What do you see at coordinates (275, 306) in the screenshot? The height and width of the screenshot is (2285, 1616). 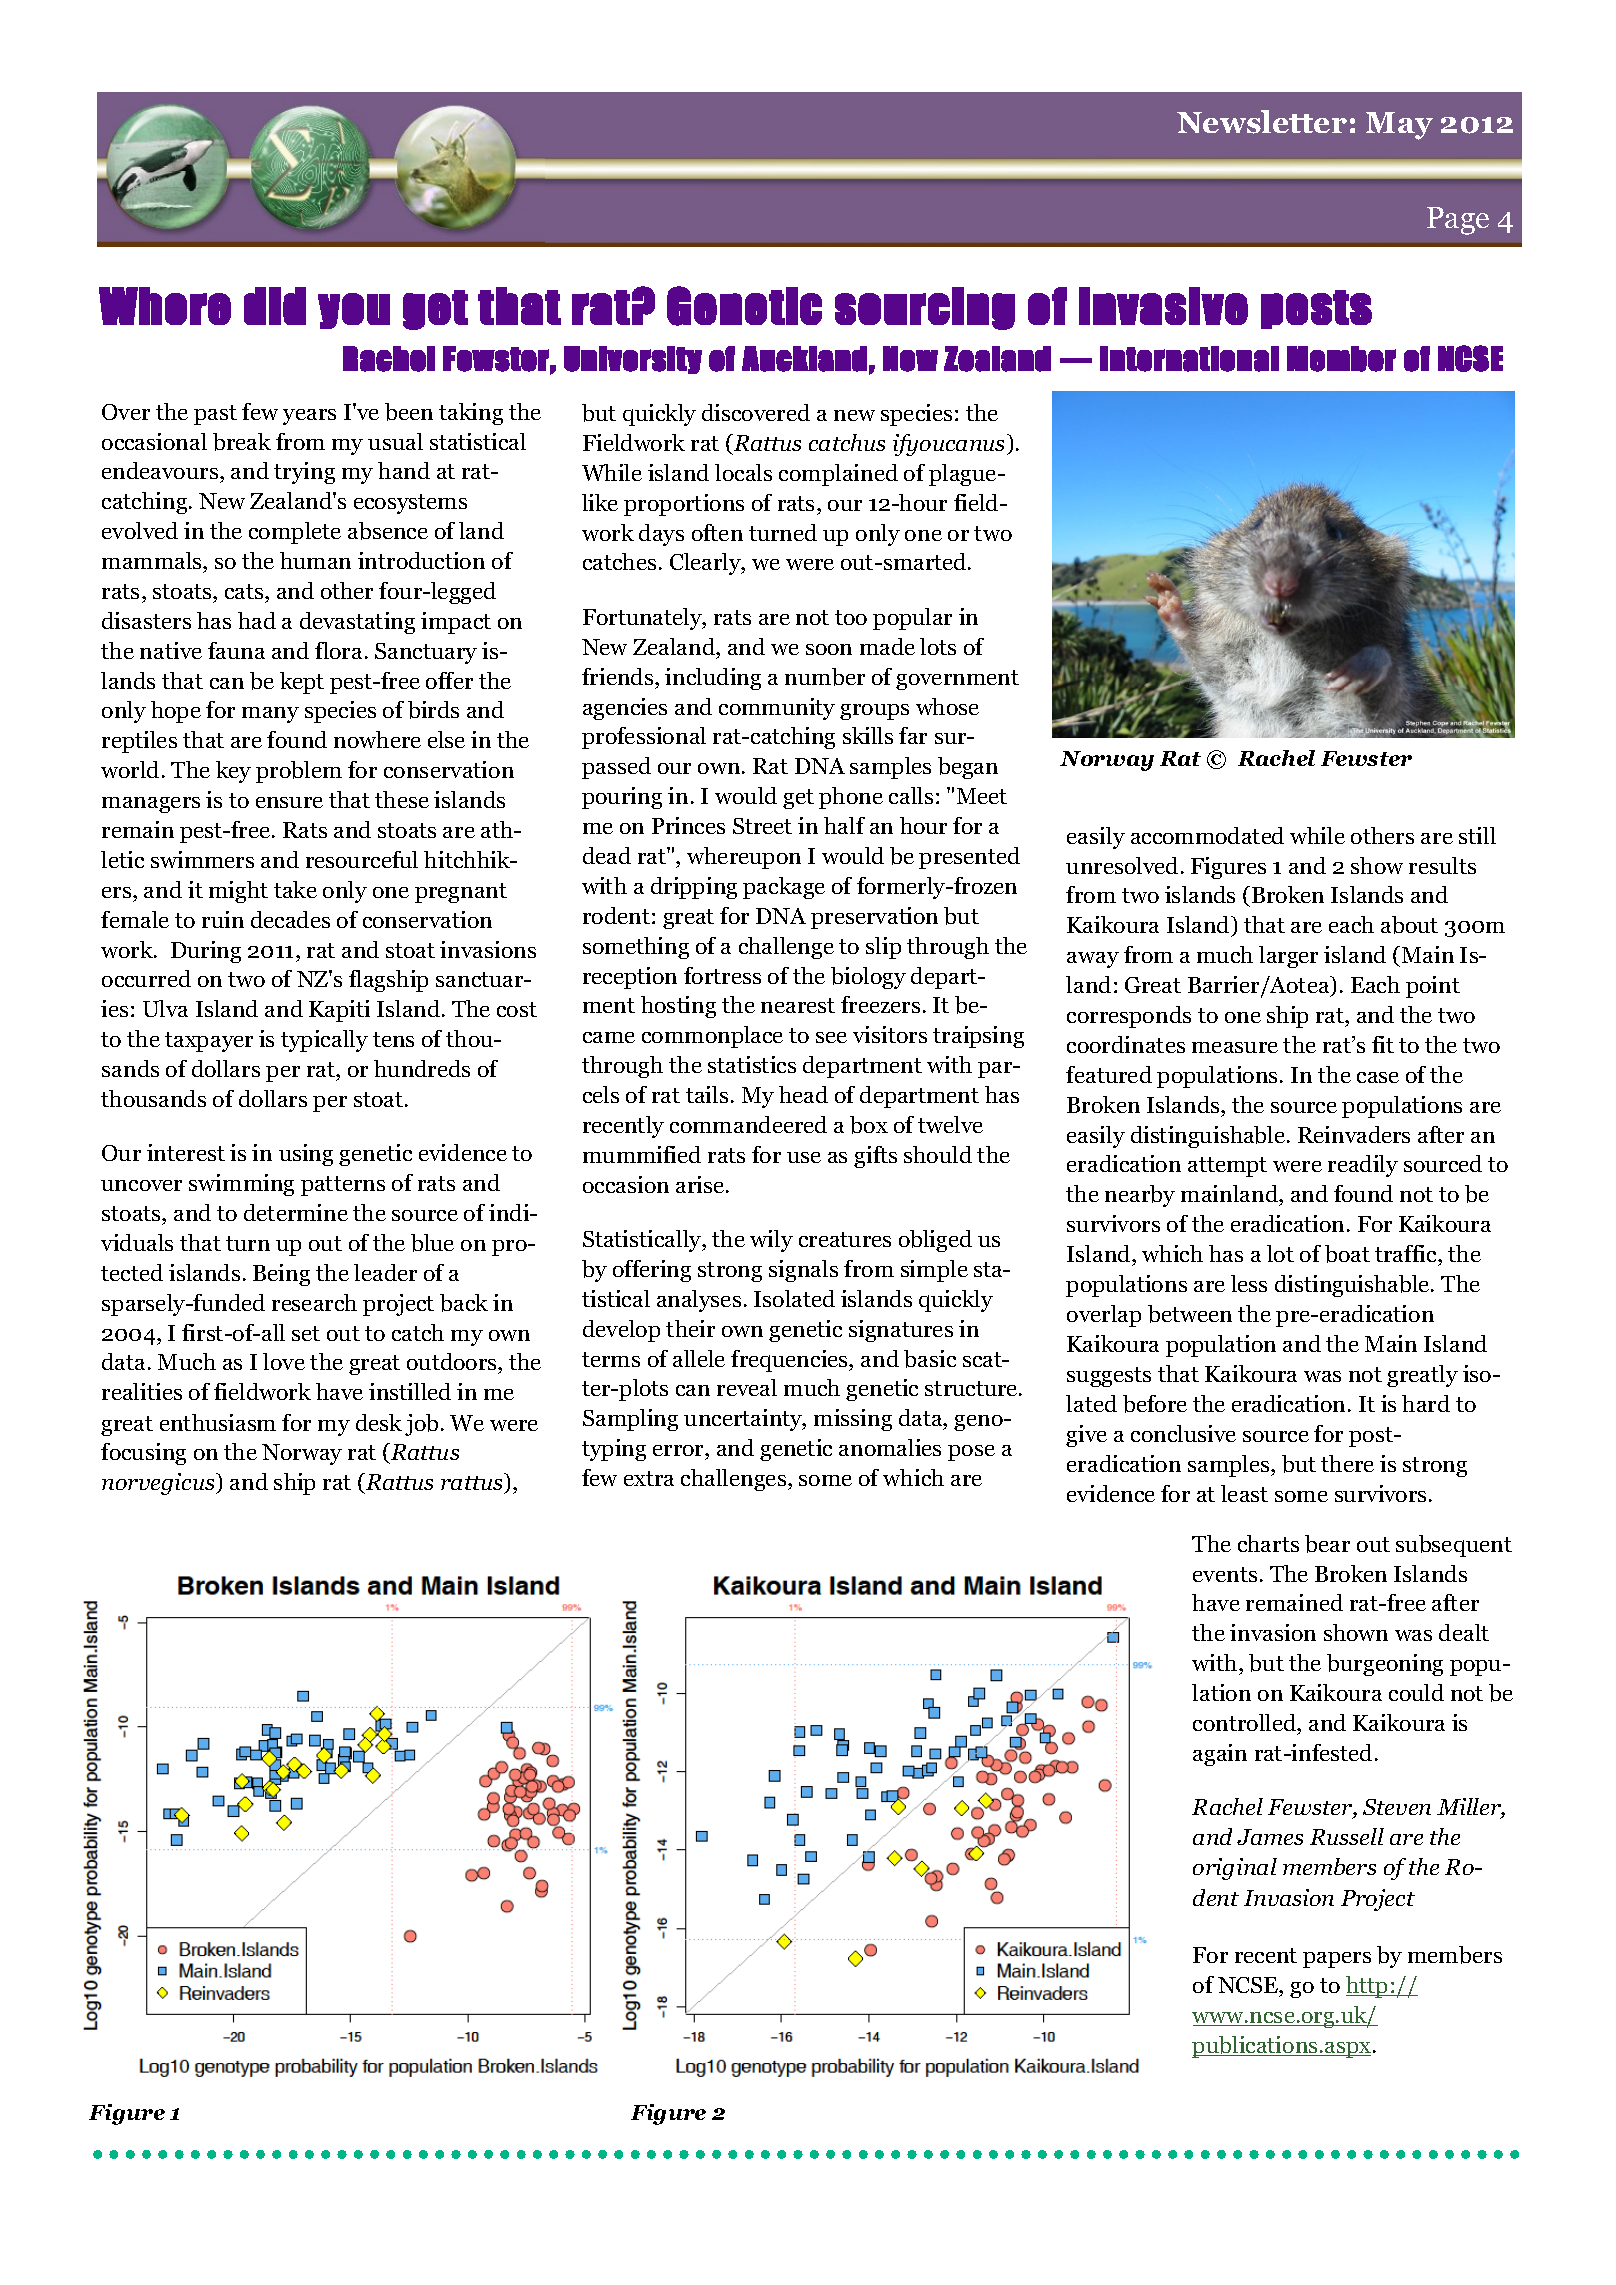 I see `did` at bounding box center [275, 306].
